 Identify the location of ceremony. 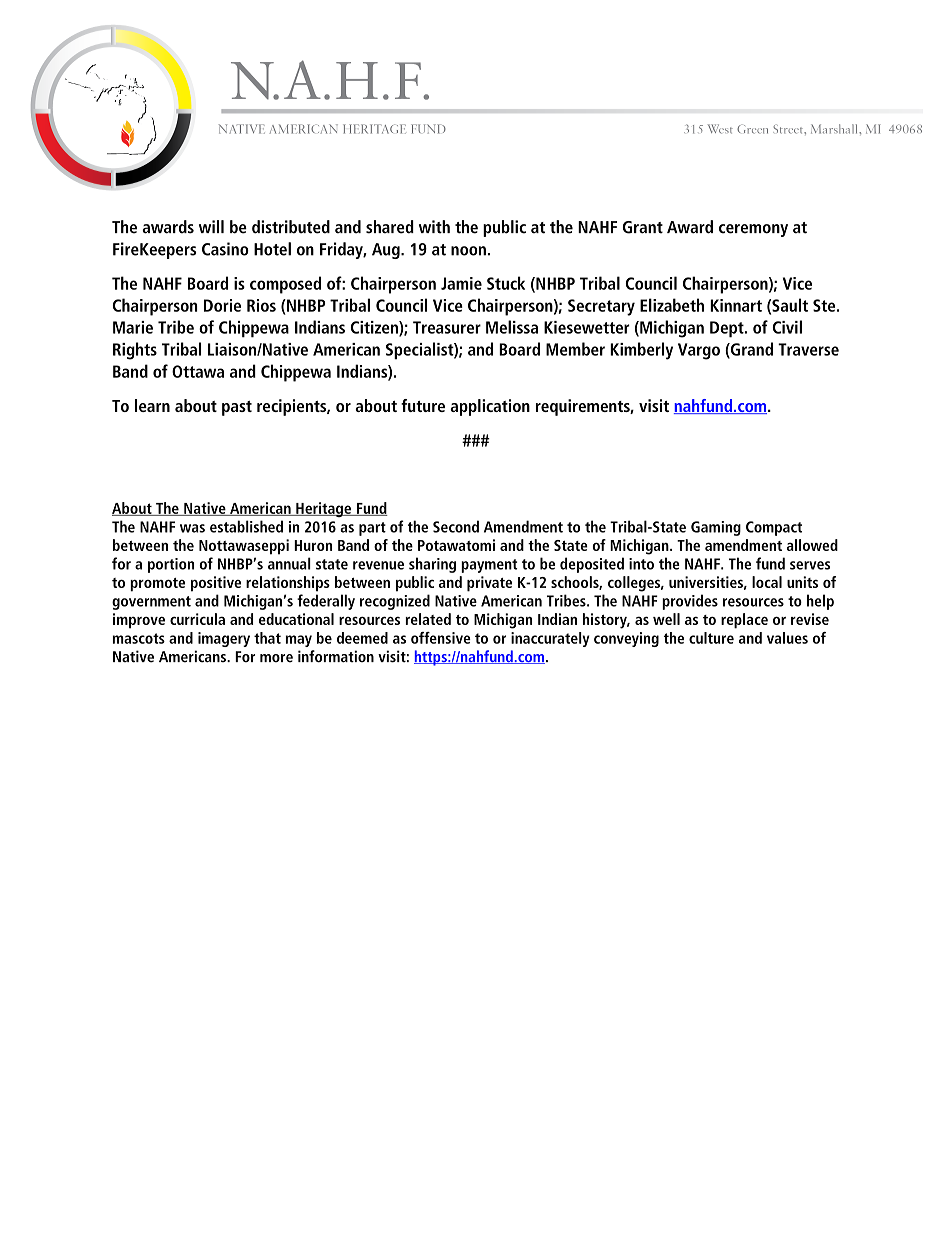
(753, 230).
